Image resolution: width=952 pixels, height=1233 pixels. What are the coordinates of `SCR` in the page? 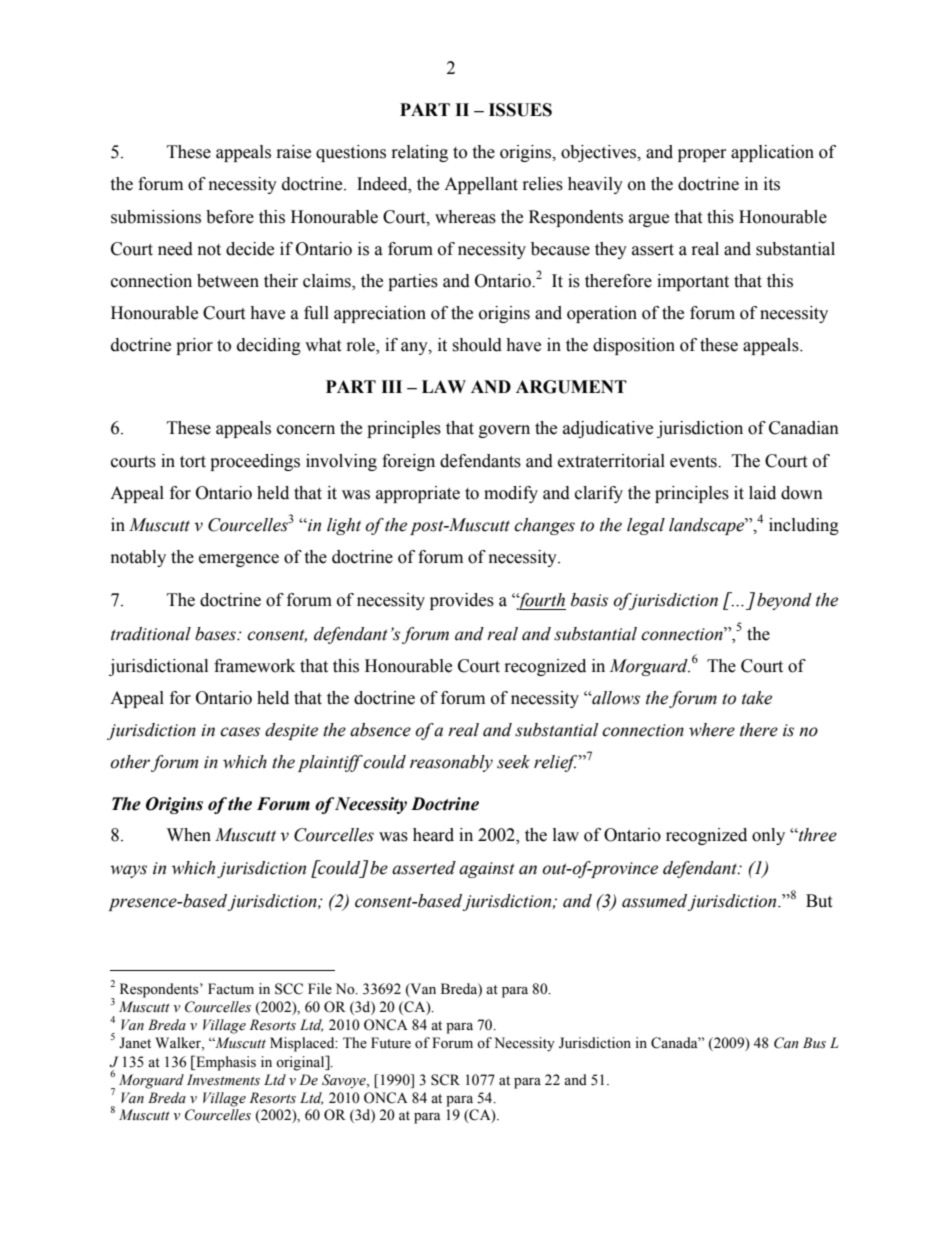 It's located at (445, 1080).
